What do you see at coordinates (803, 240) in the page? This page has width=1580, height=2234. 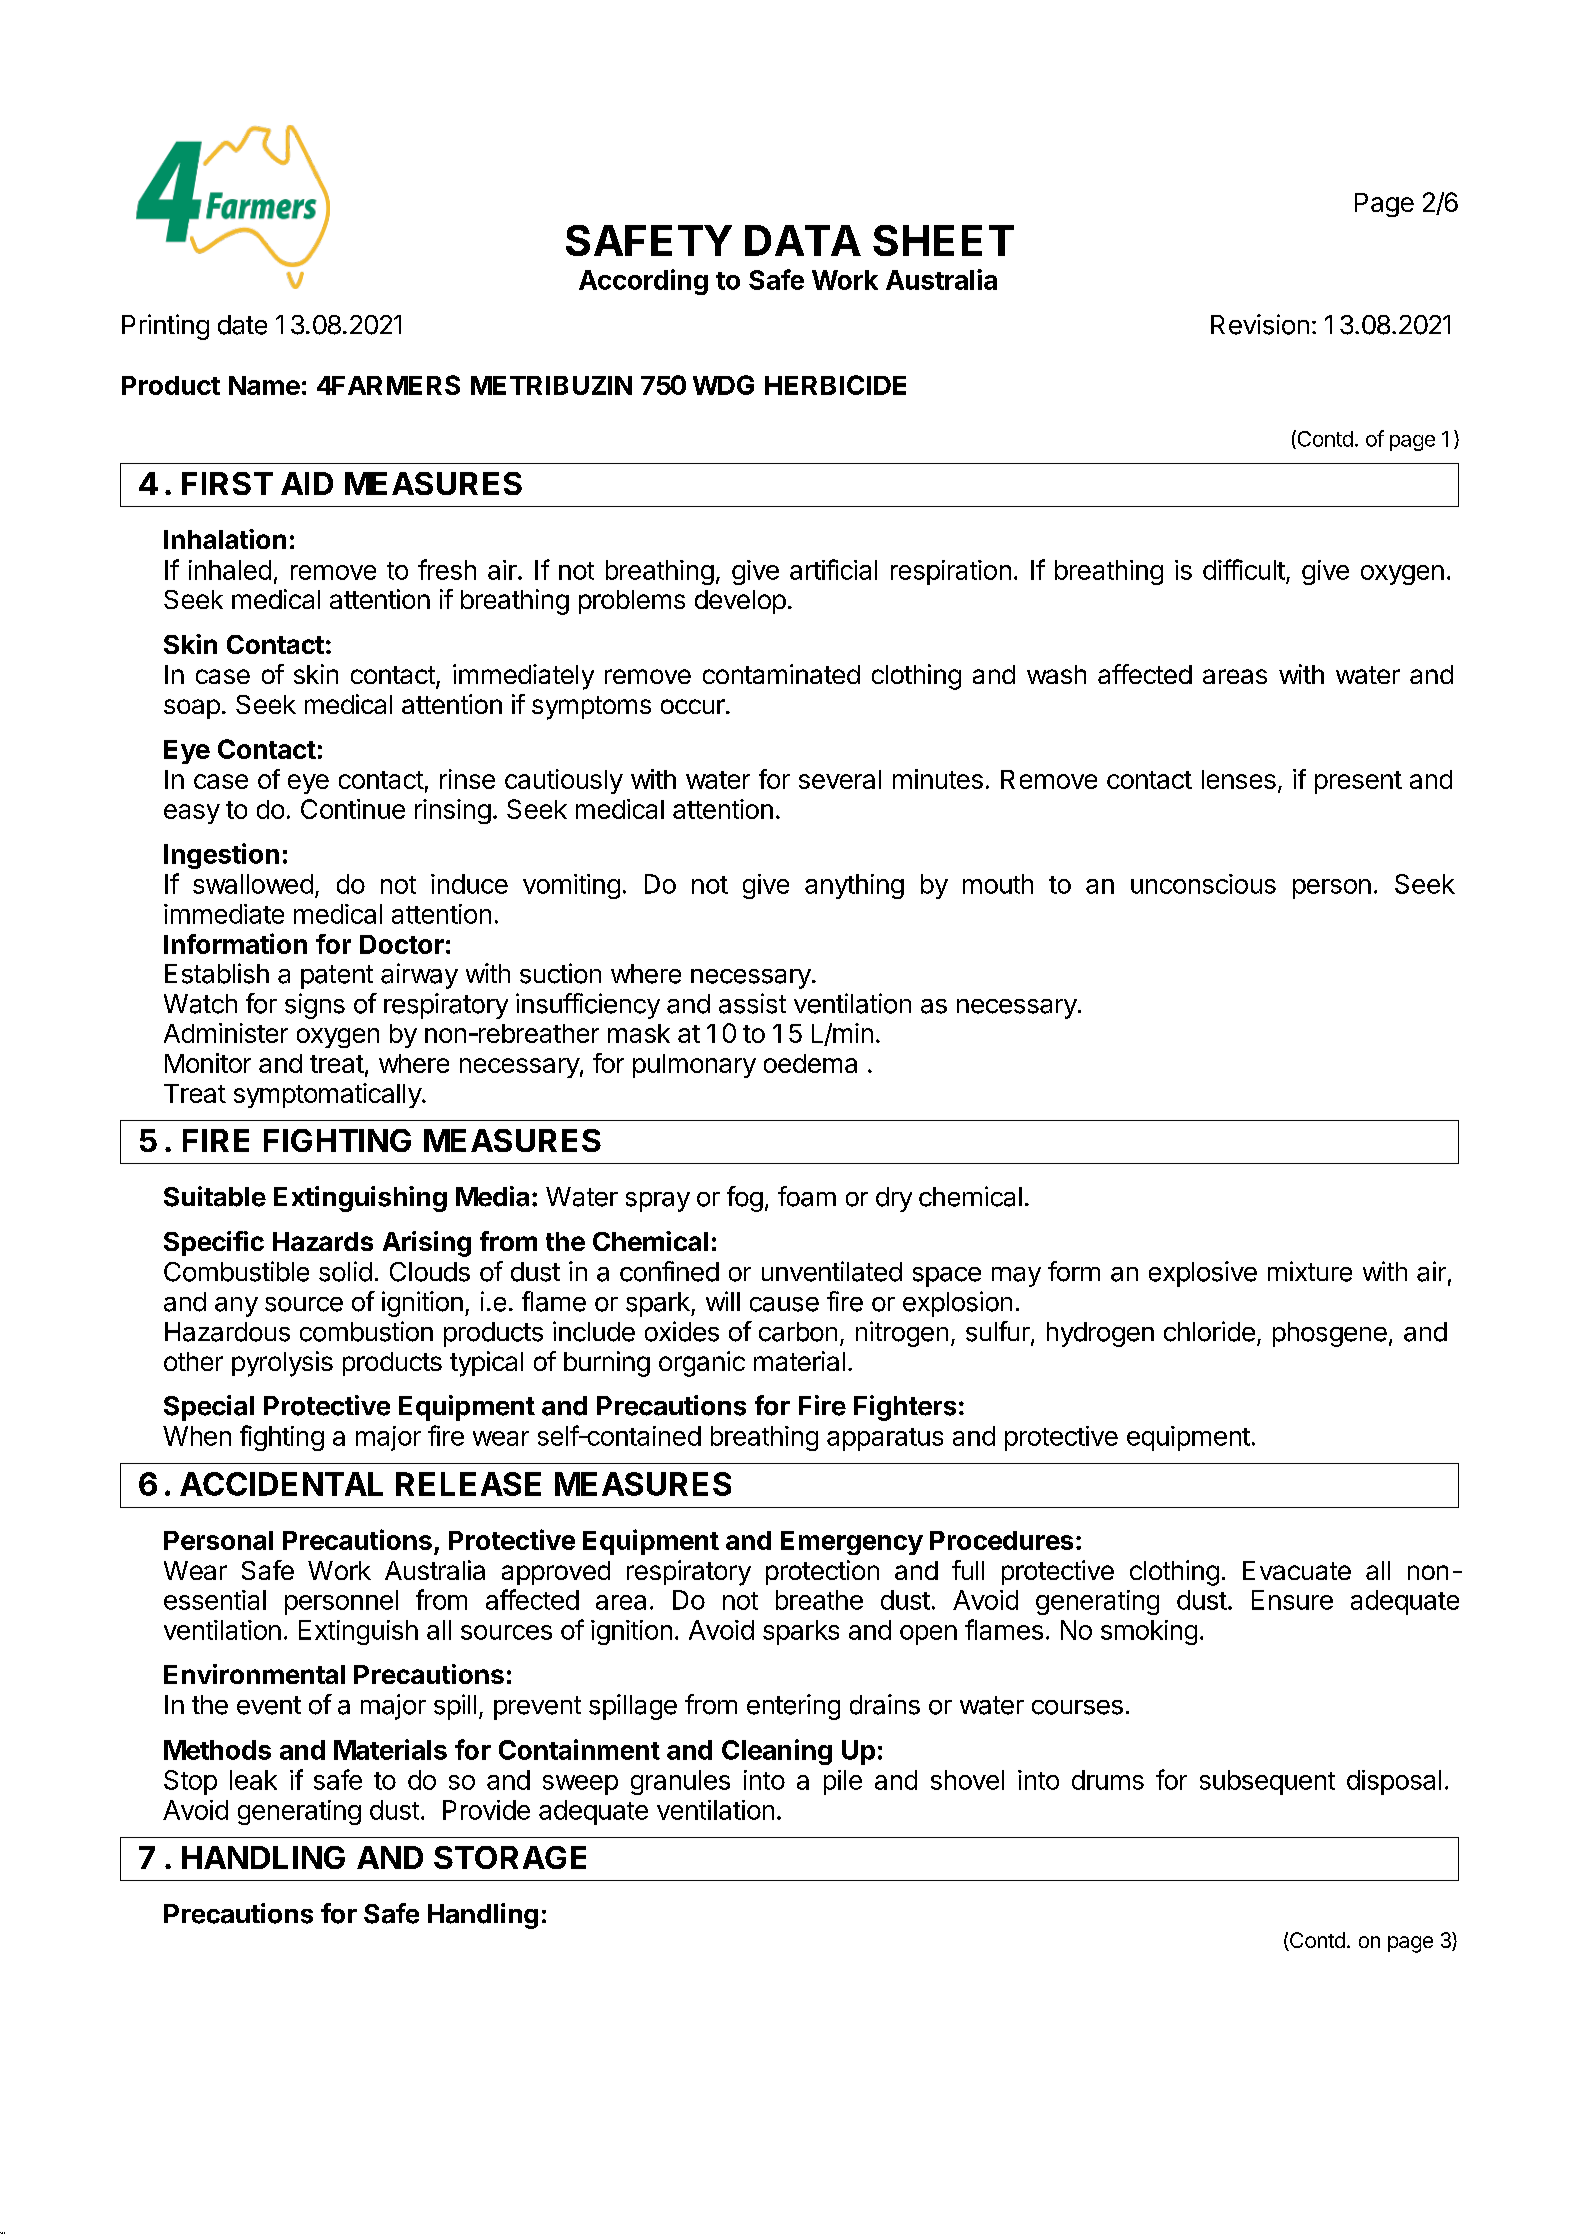 I see `DATA` at bounding box center [803, 240].
